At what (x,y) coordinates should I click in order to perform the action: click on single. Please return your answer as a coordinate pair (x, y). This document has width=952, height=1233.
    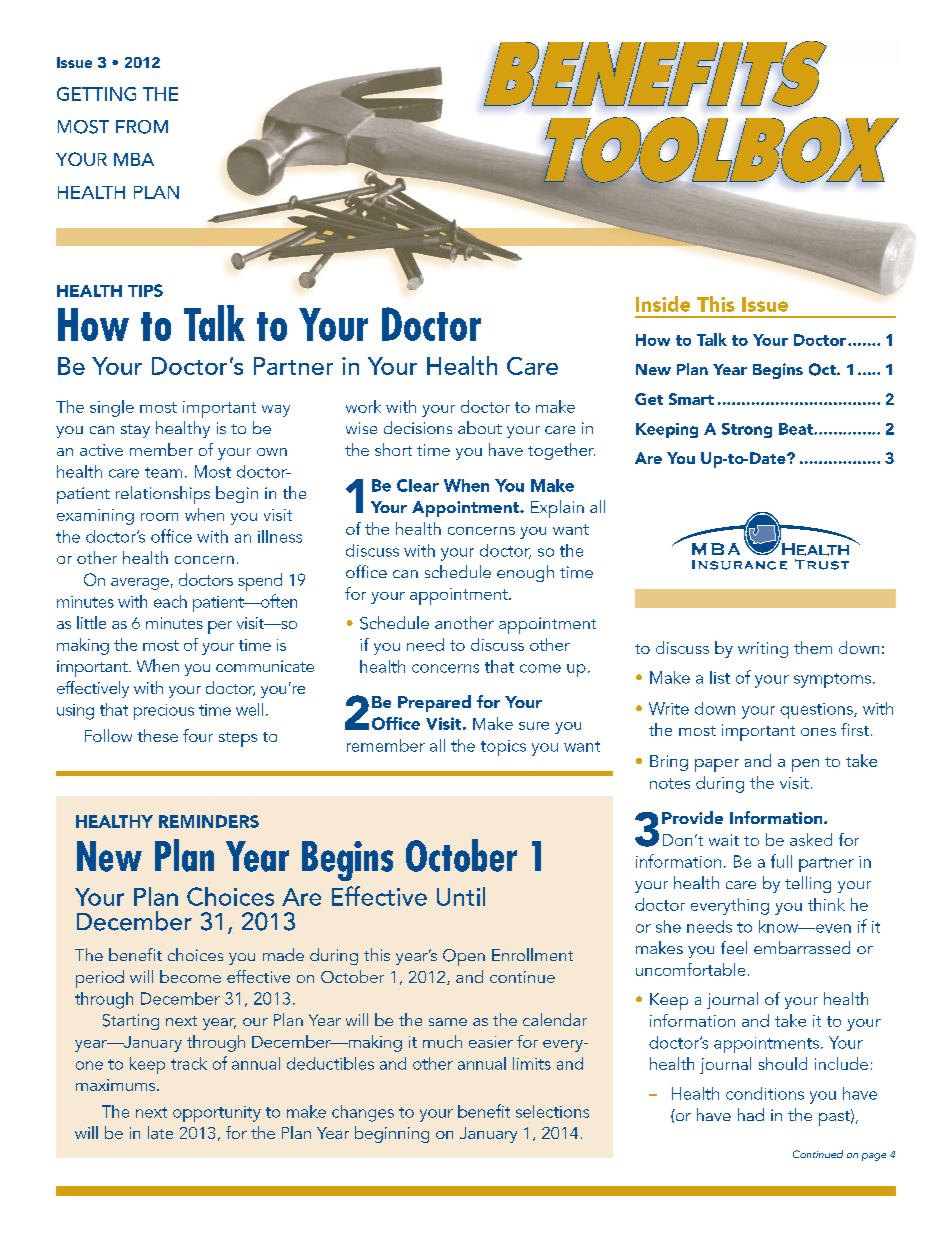
    Looking at the image, I should click on (112, 408).
